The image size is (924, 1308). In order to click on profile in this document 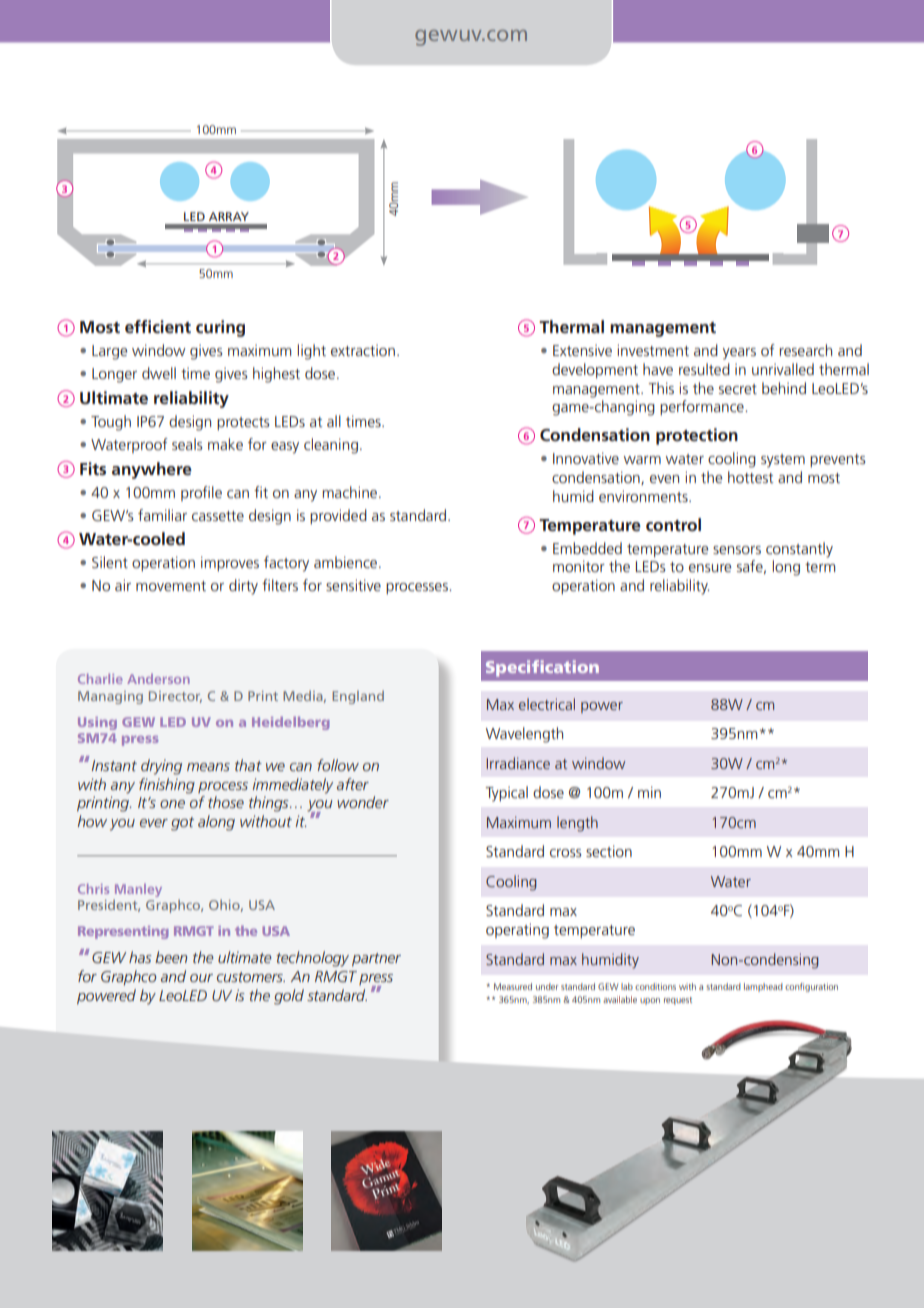, I will do `click(201, 493)`.
